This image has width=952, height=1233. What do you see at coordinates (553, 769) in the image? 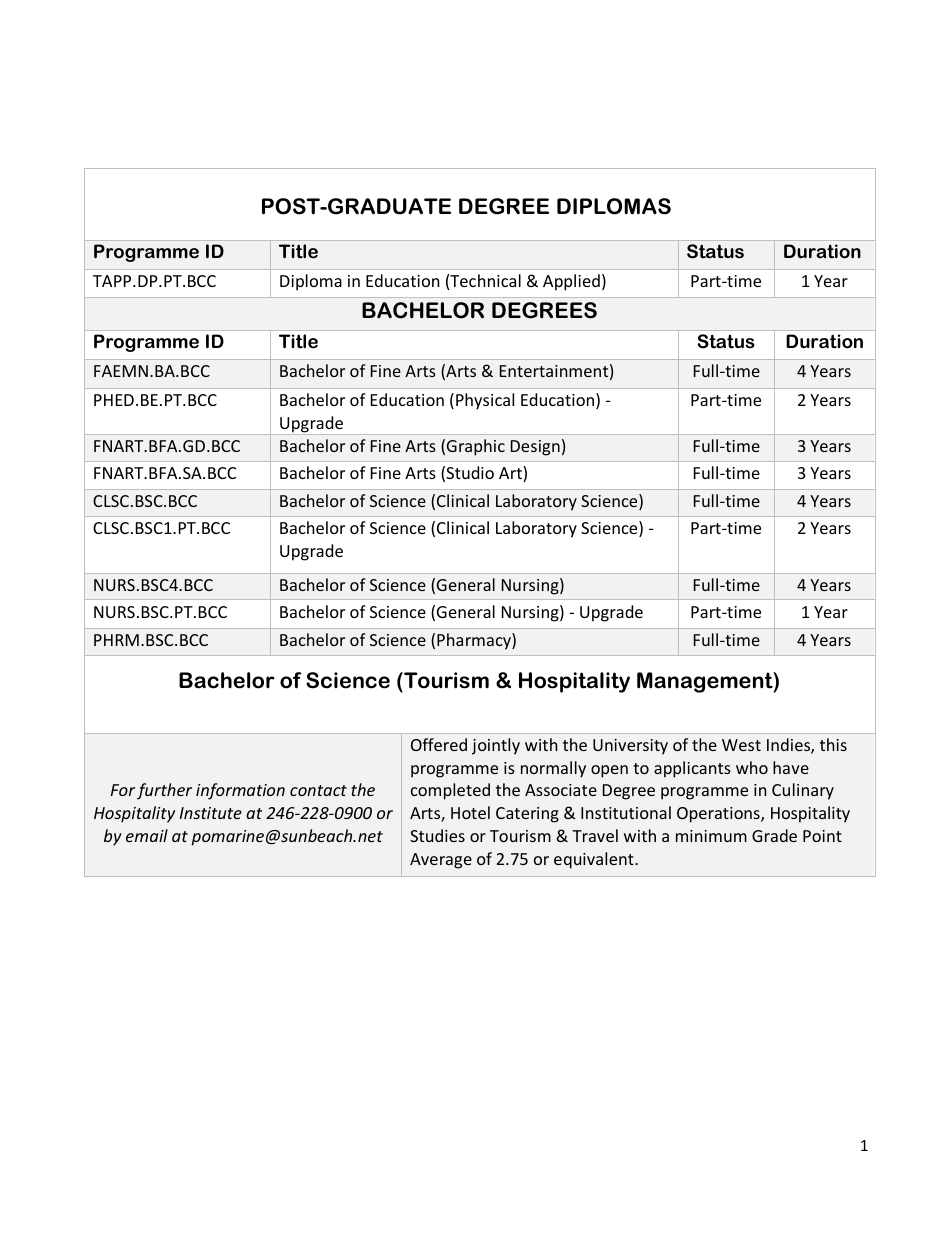
I see `normally` at bounding box center [553, 769].
